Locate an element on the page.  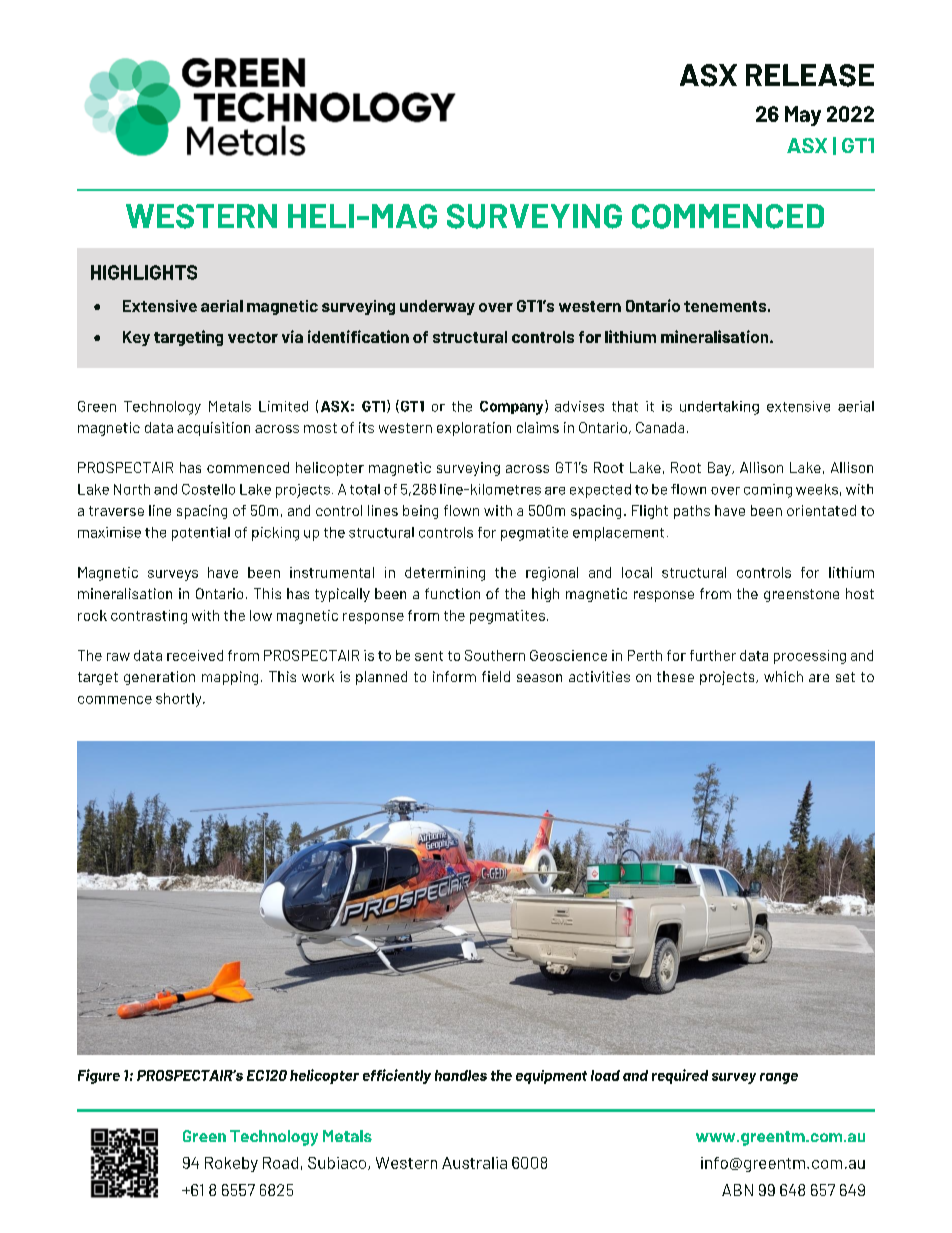
May is located at coordinates (803, 116).
